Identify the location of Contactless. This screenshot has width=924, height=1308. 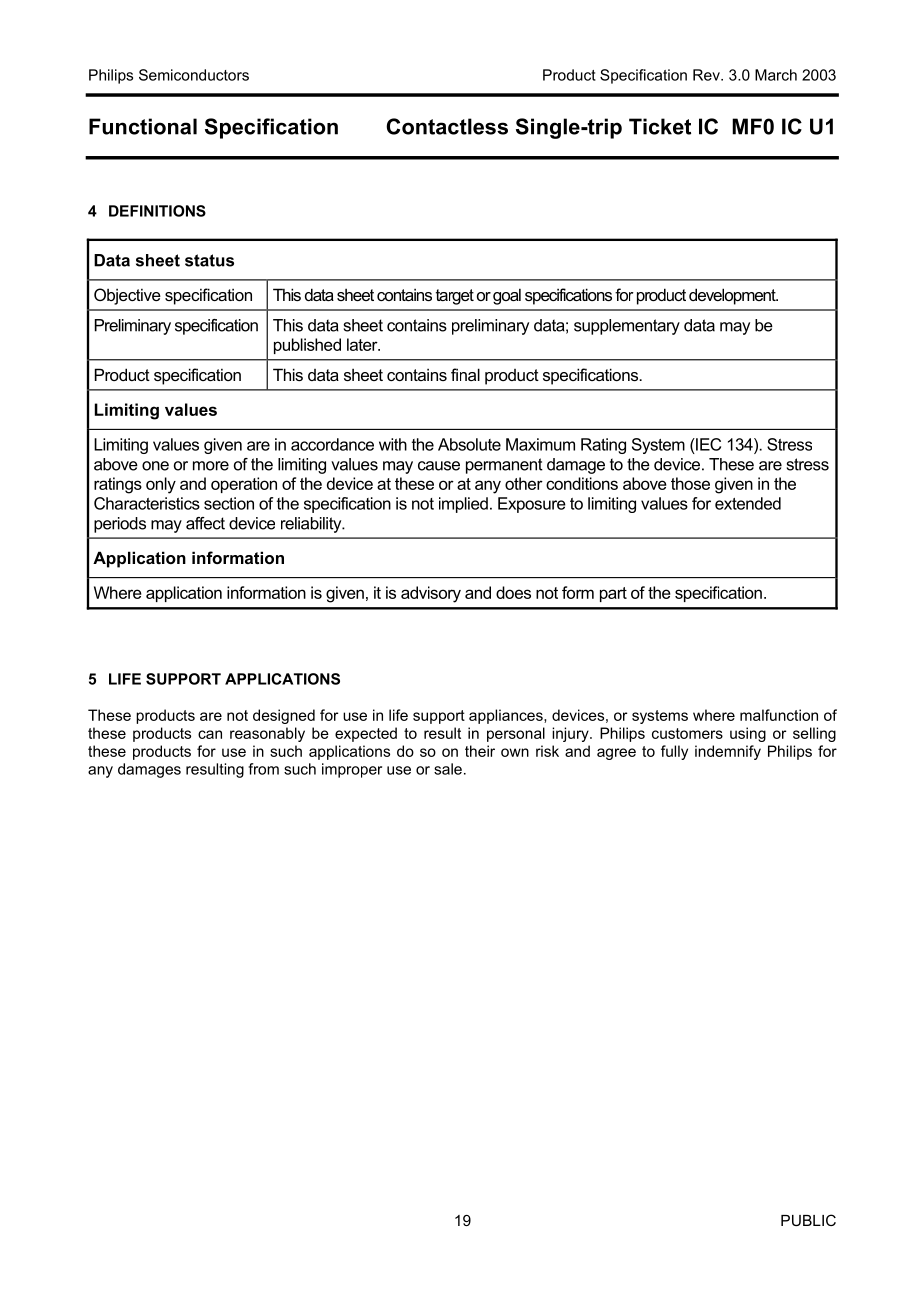
(447, 126).
